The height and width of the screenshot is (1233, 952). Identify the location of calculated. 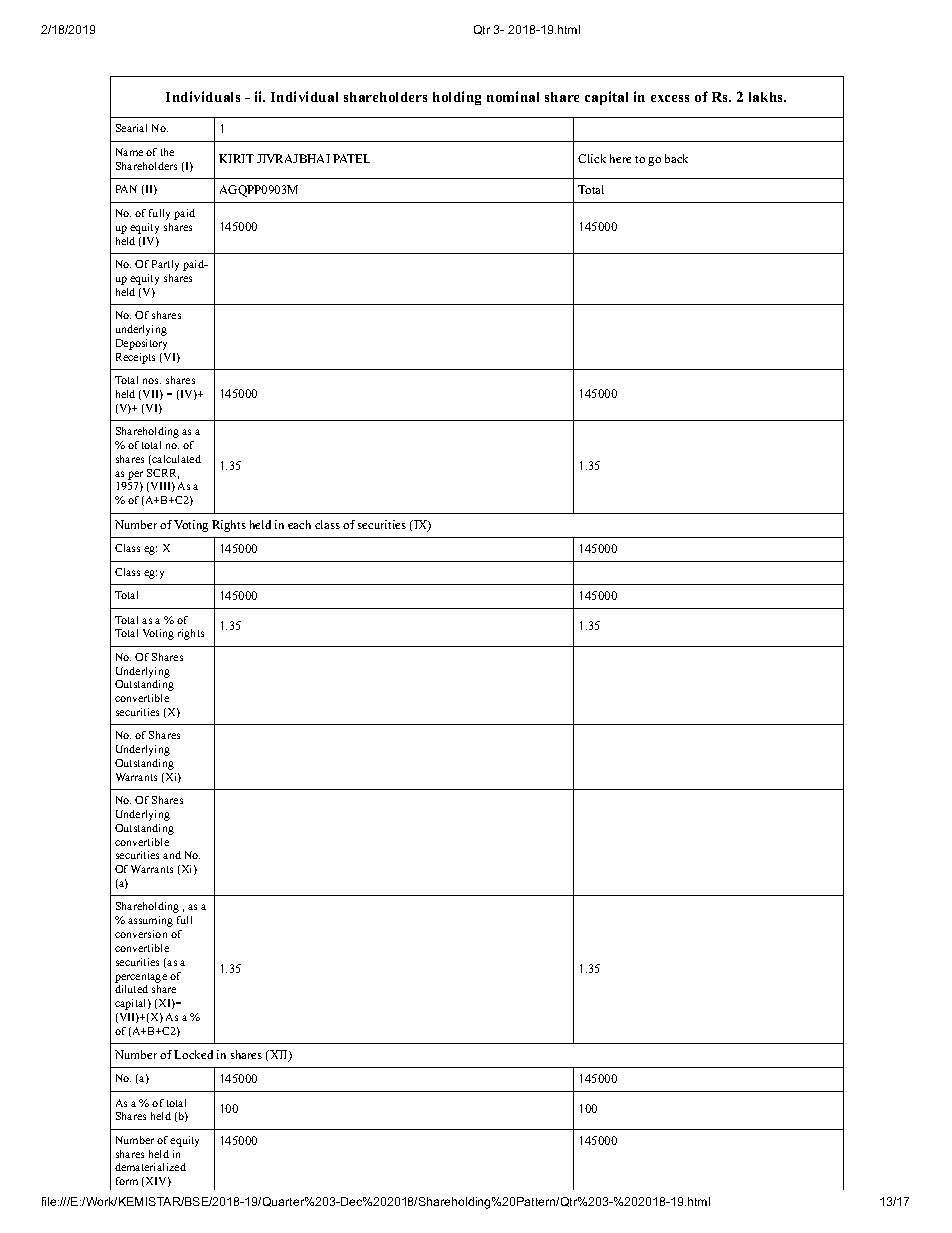
(175, 460).
